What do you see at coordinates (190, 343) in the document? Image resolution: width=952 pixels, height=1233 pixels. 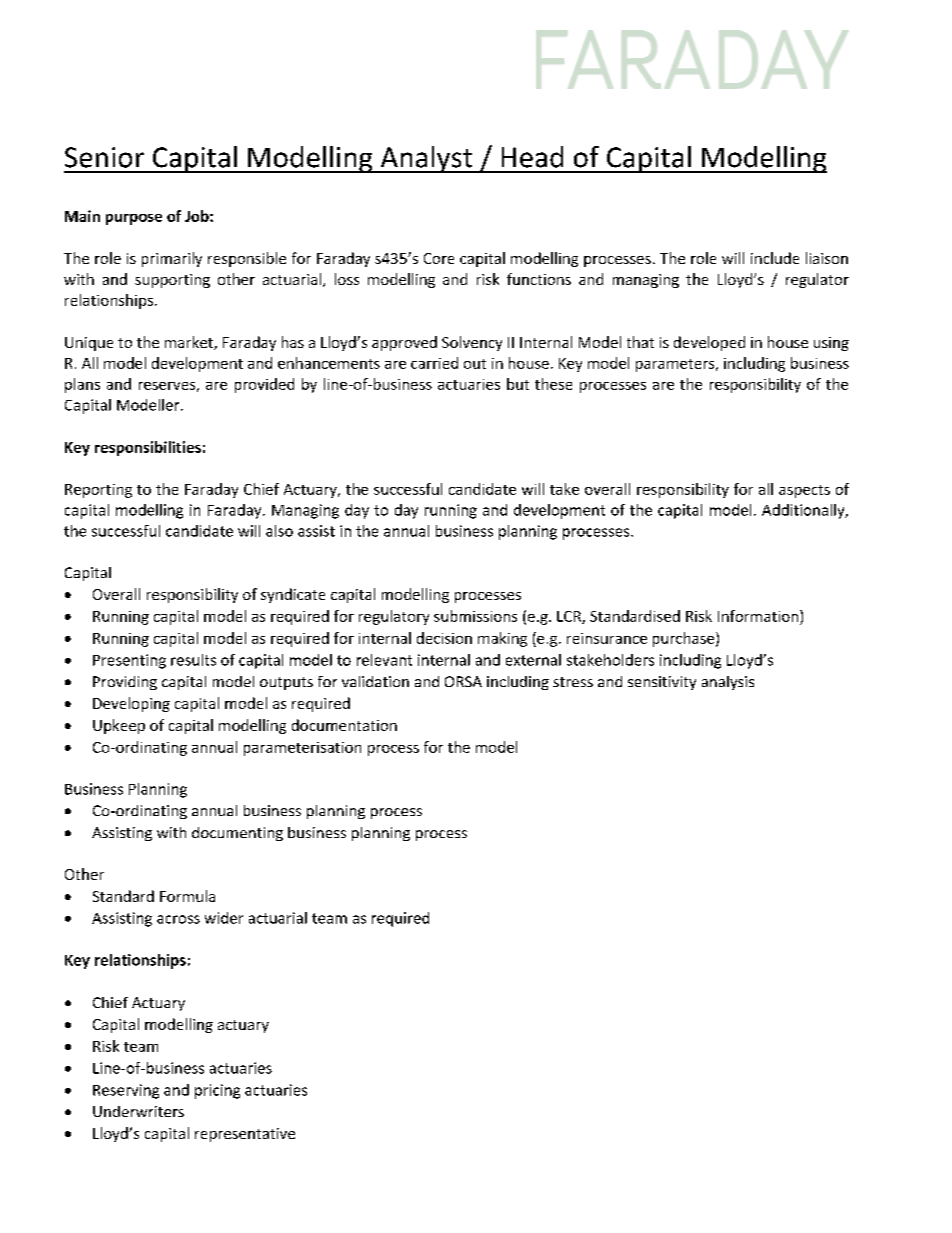 I see `market` at bounding box center [190, 343].
